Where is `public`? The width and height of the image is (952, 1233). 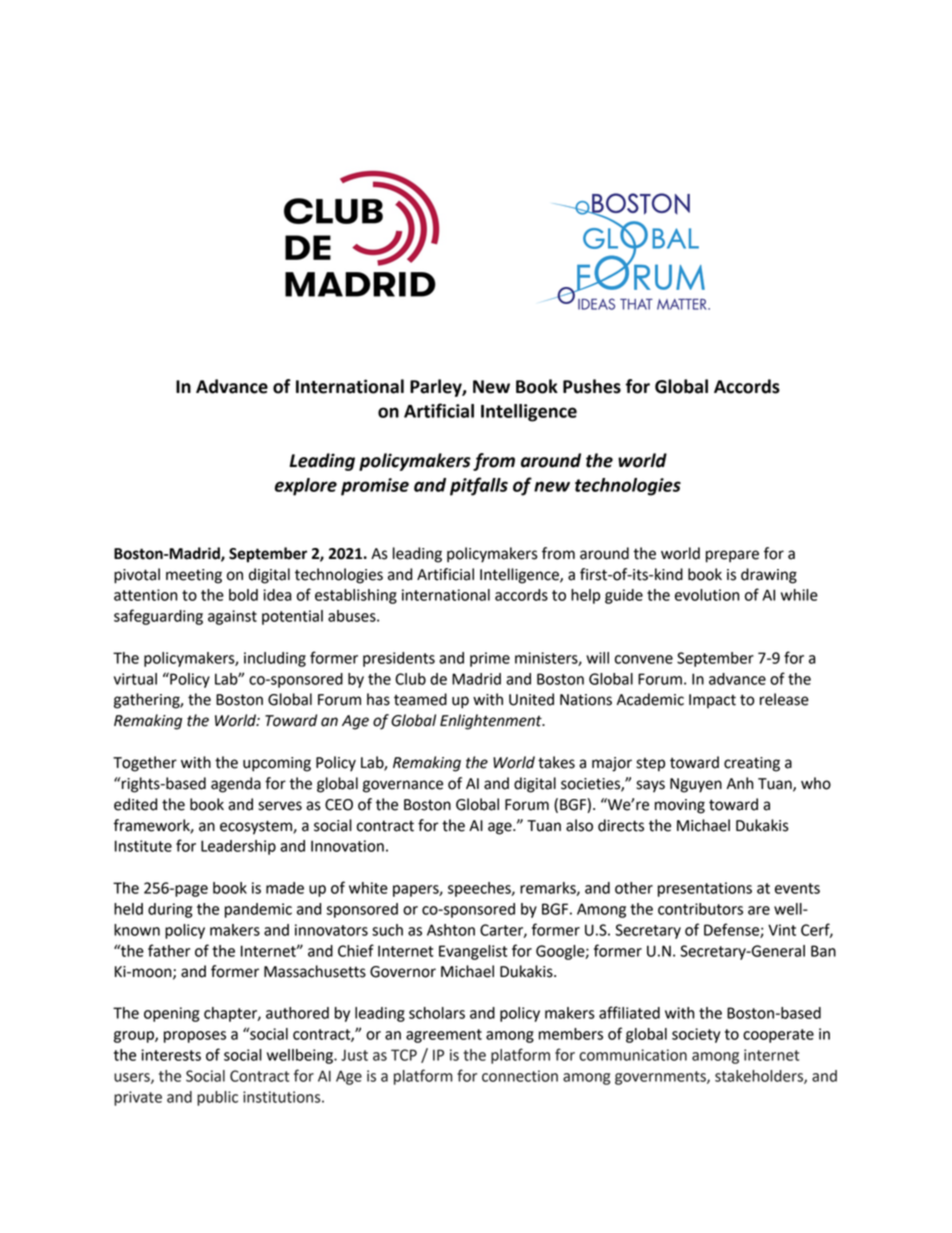 public is located at coordinates (217, 1098).
